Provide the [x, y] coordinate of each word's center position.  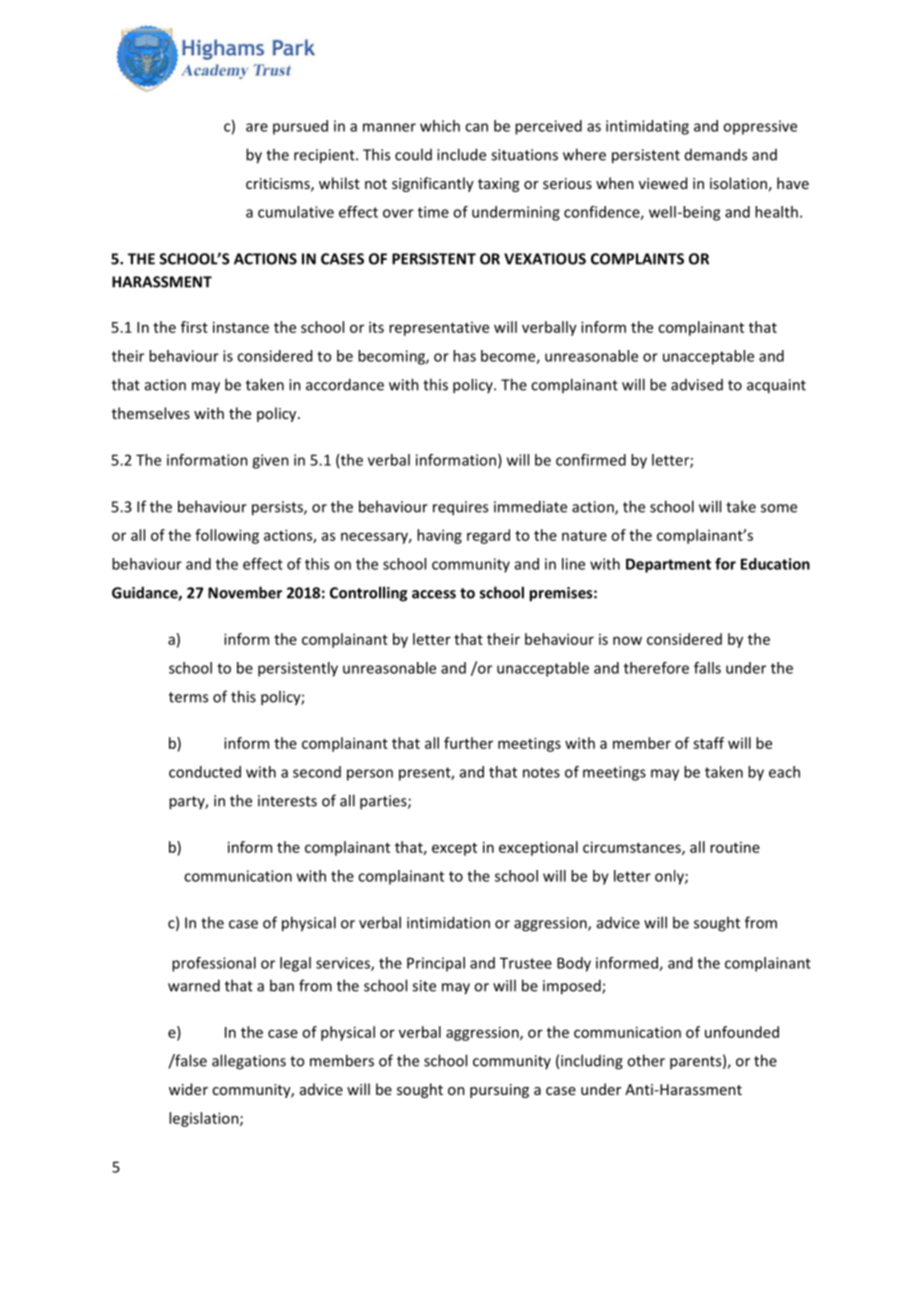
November [245, 592]
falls [707, 668]
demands [716, 154]
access [434, 594]
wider [188, 1089]
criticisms [279, 184]
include [461, 154]
